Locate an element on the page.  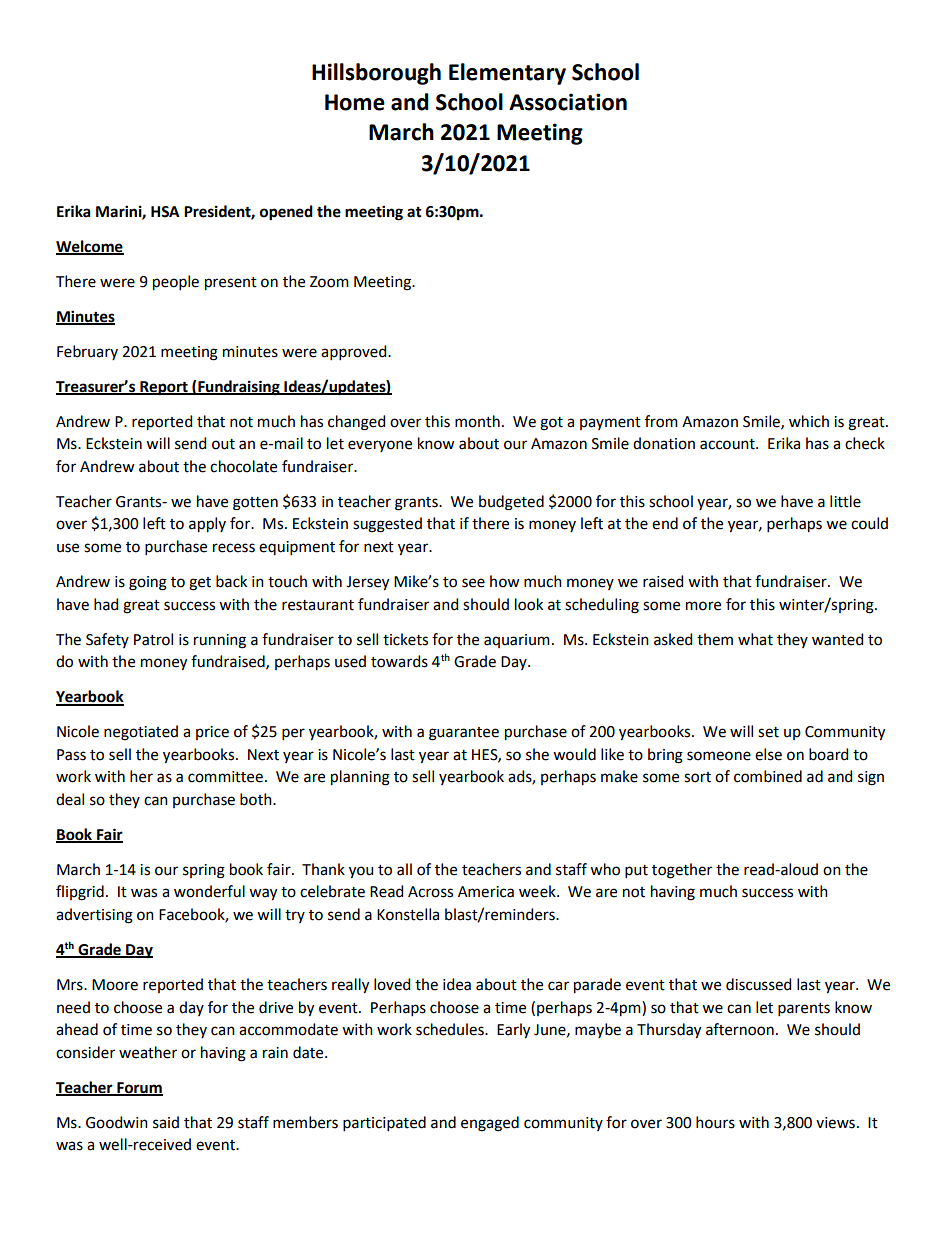
approved is located at coordinates (355, 352).
